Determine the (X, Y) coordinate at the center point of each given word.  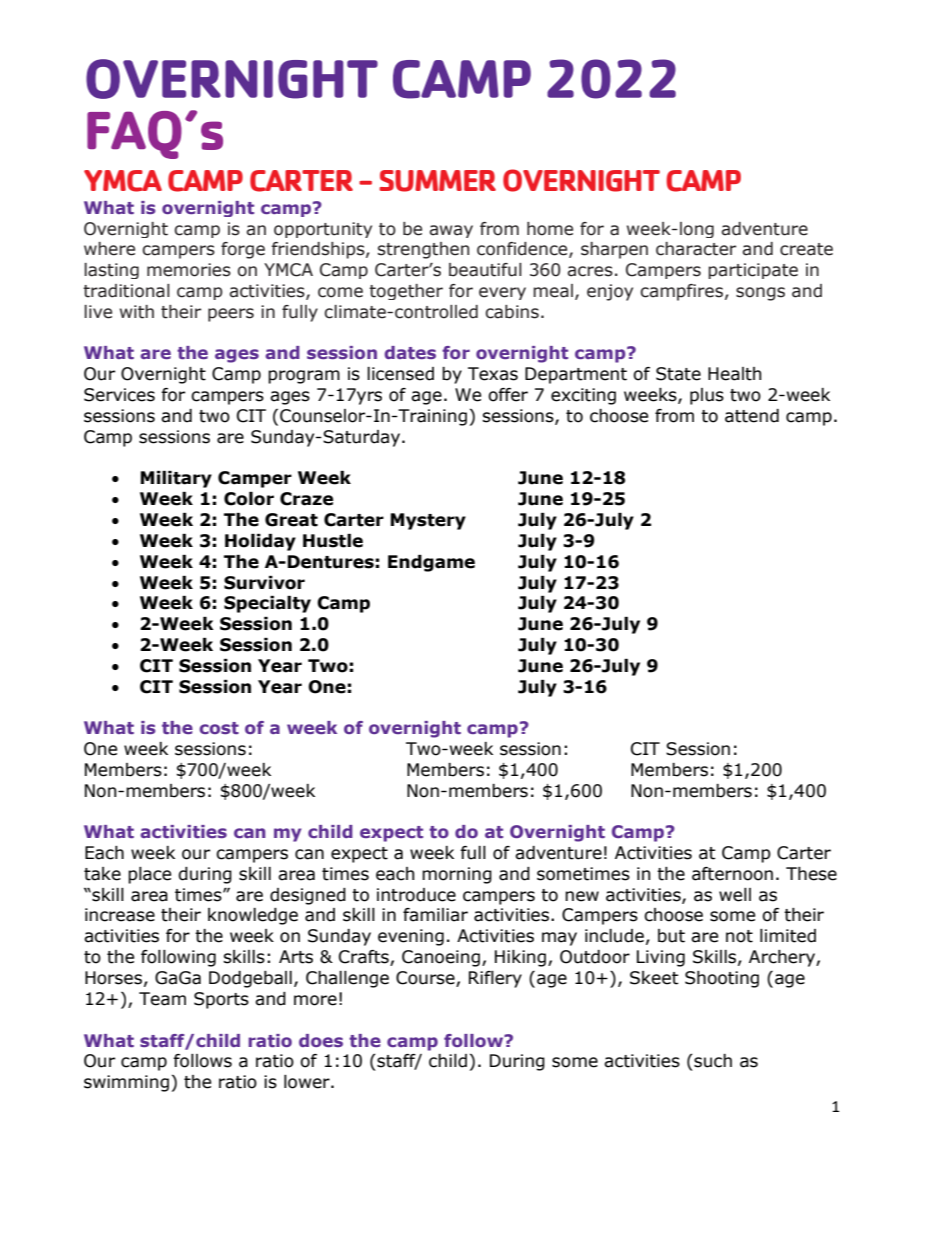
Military (176, 479)
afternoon (732, 874)
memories (189, 270)
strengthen (423, 250)
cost (219, 728)
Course (426, 979)
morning (457, 875)
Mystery (428, 521)
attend (752, 416)
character (696, 249)
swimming (126, 1083)
